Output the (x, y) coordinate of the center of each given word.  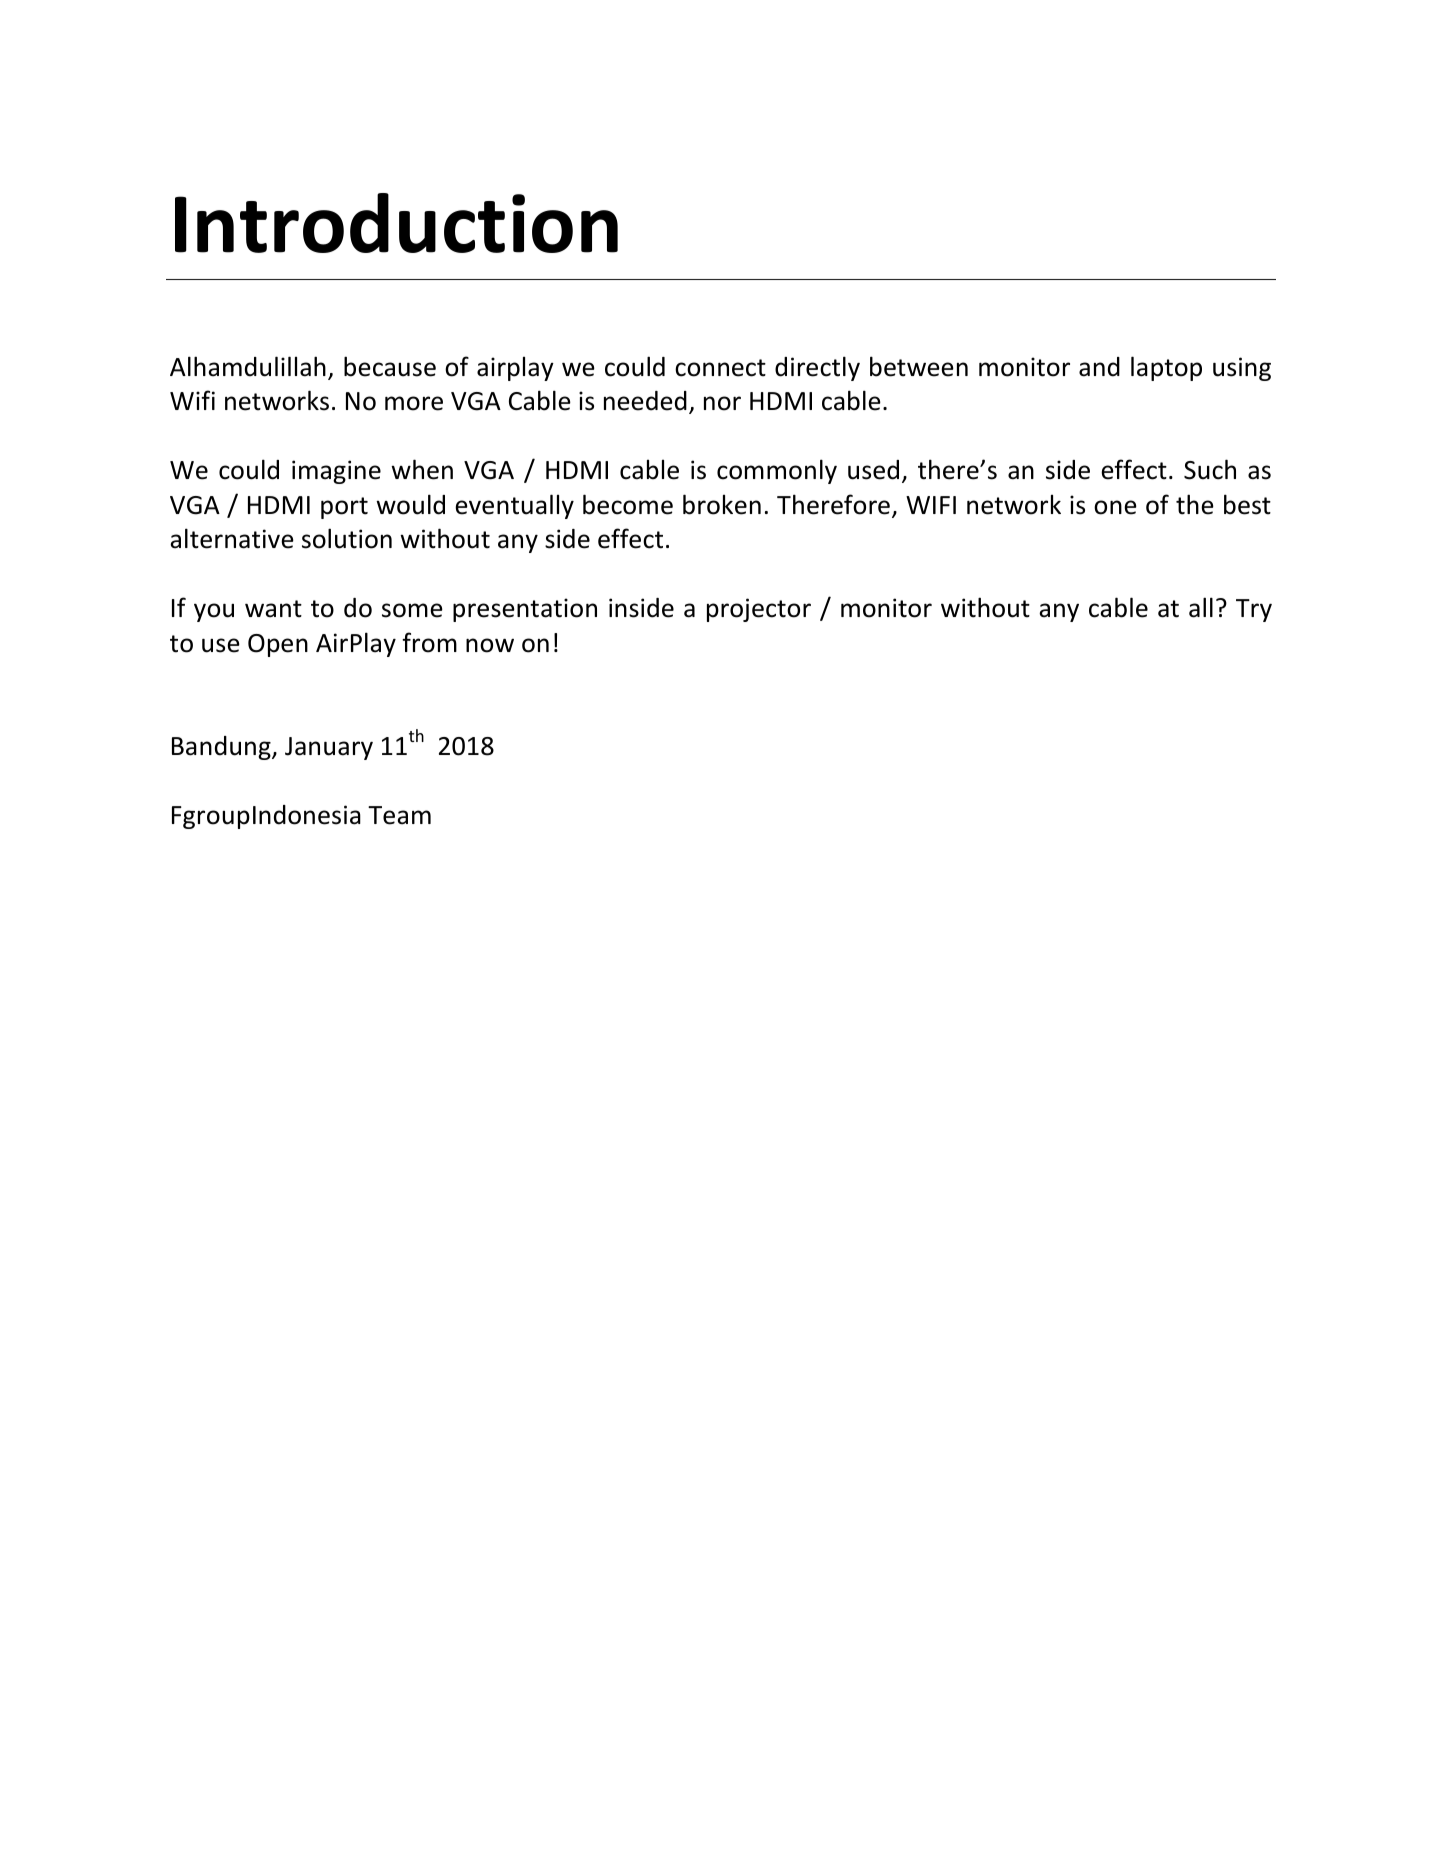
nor (722, 403)
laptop (1166, 368)
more (414, 403)
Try (1254, 610)
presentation (525, 610)
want (273, 609)
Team (399, 815)
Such (1210, 469)
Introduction (396, 223)
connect (720, 368)
